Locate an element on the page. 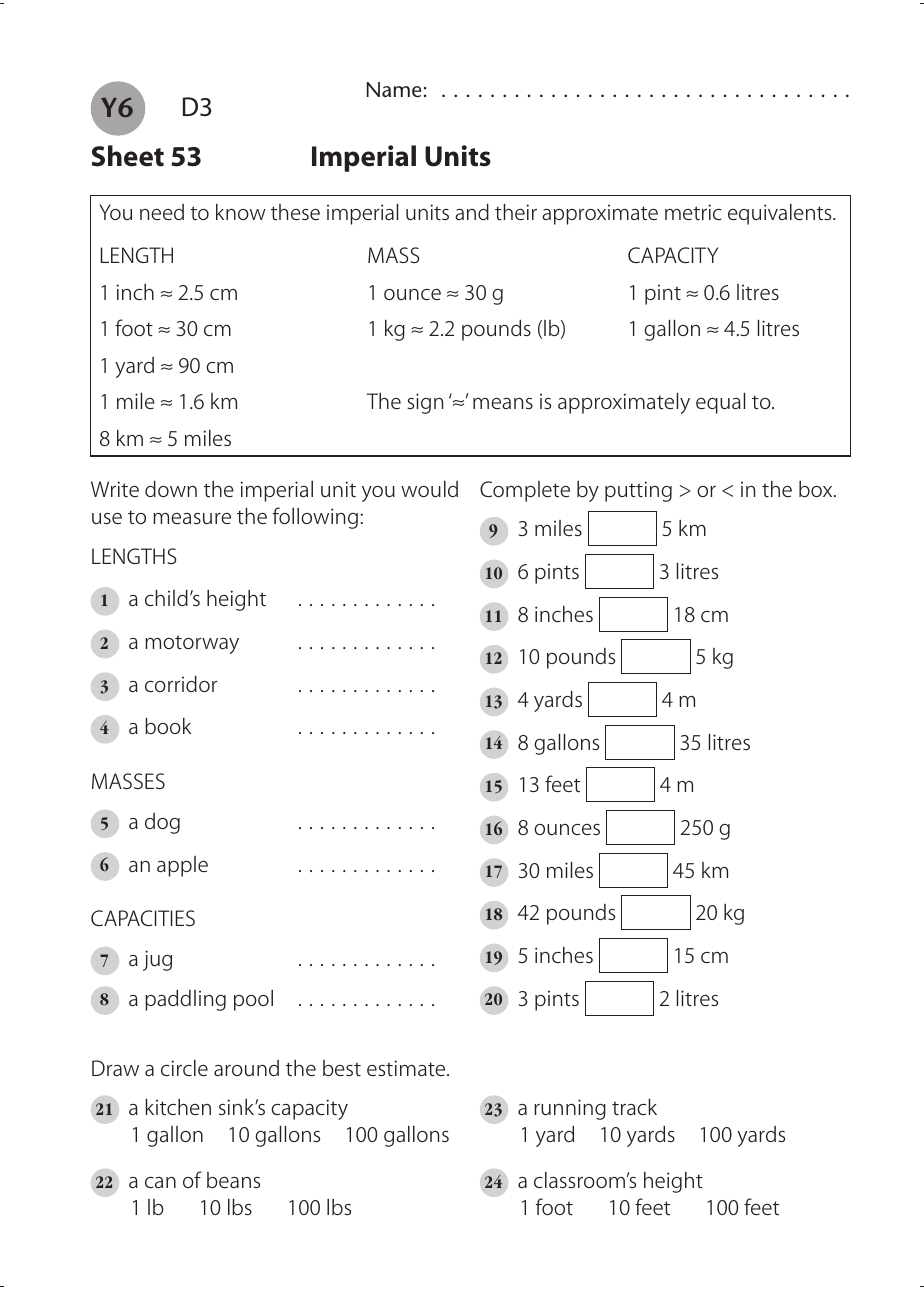 This document has height=1290, width=924. need is located at coordinates (162, 212).
